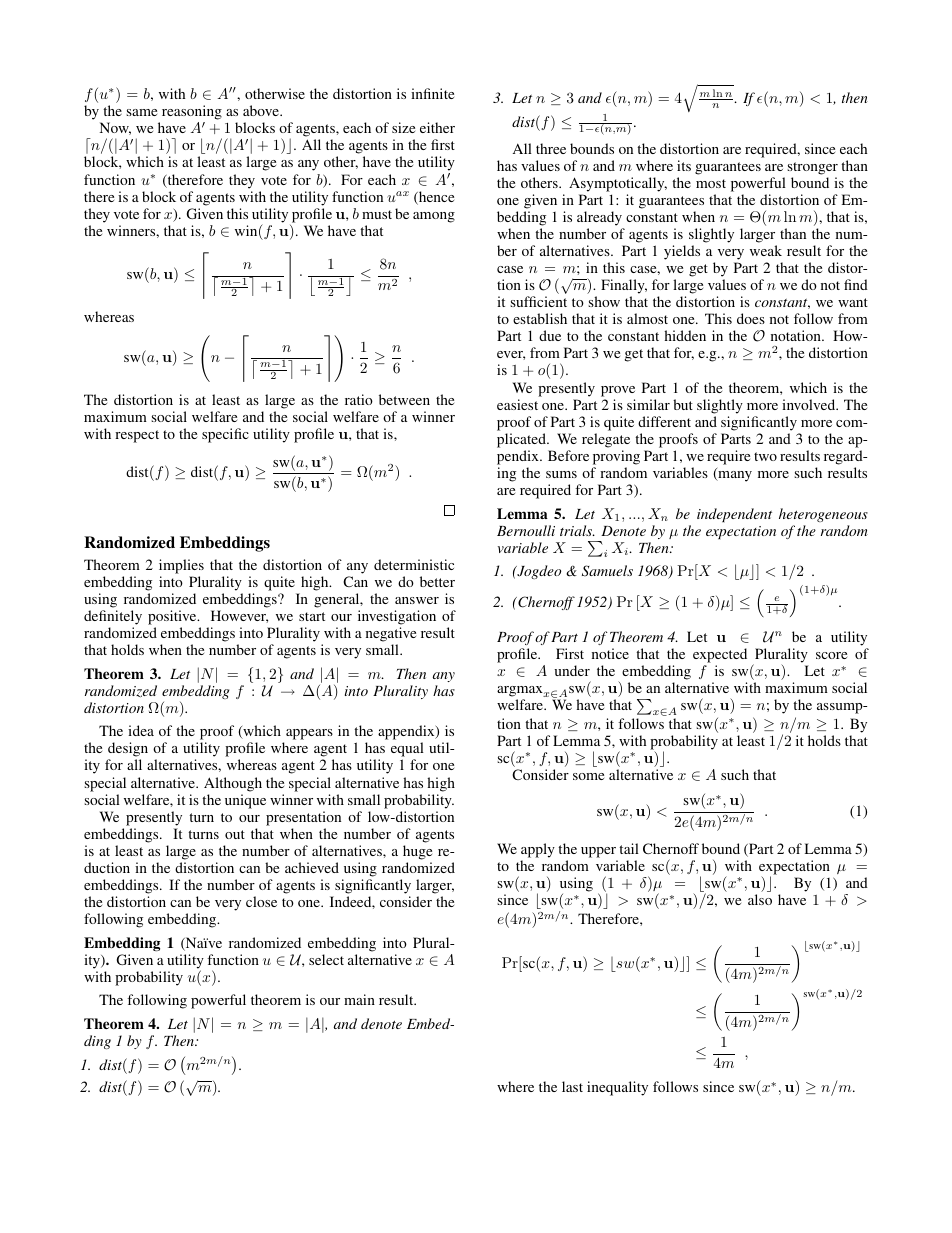 The width and height of the screenshot is (952, 1233). Describe the element at coordinates (437, 127) in the screenshot. I see `either` at that location.
